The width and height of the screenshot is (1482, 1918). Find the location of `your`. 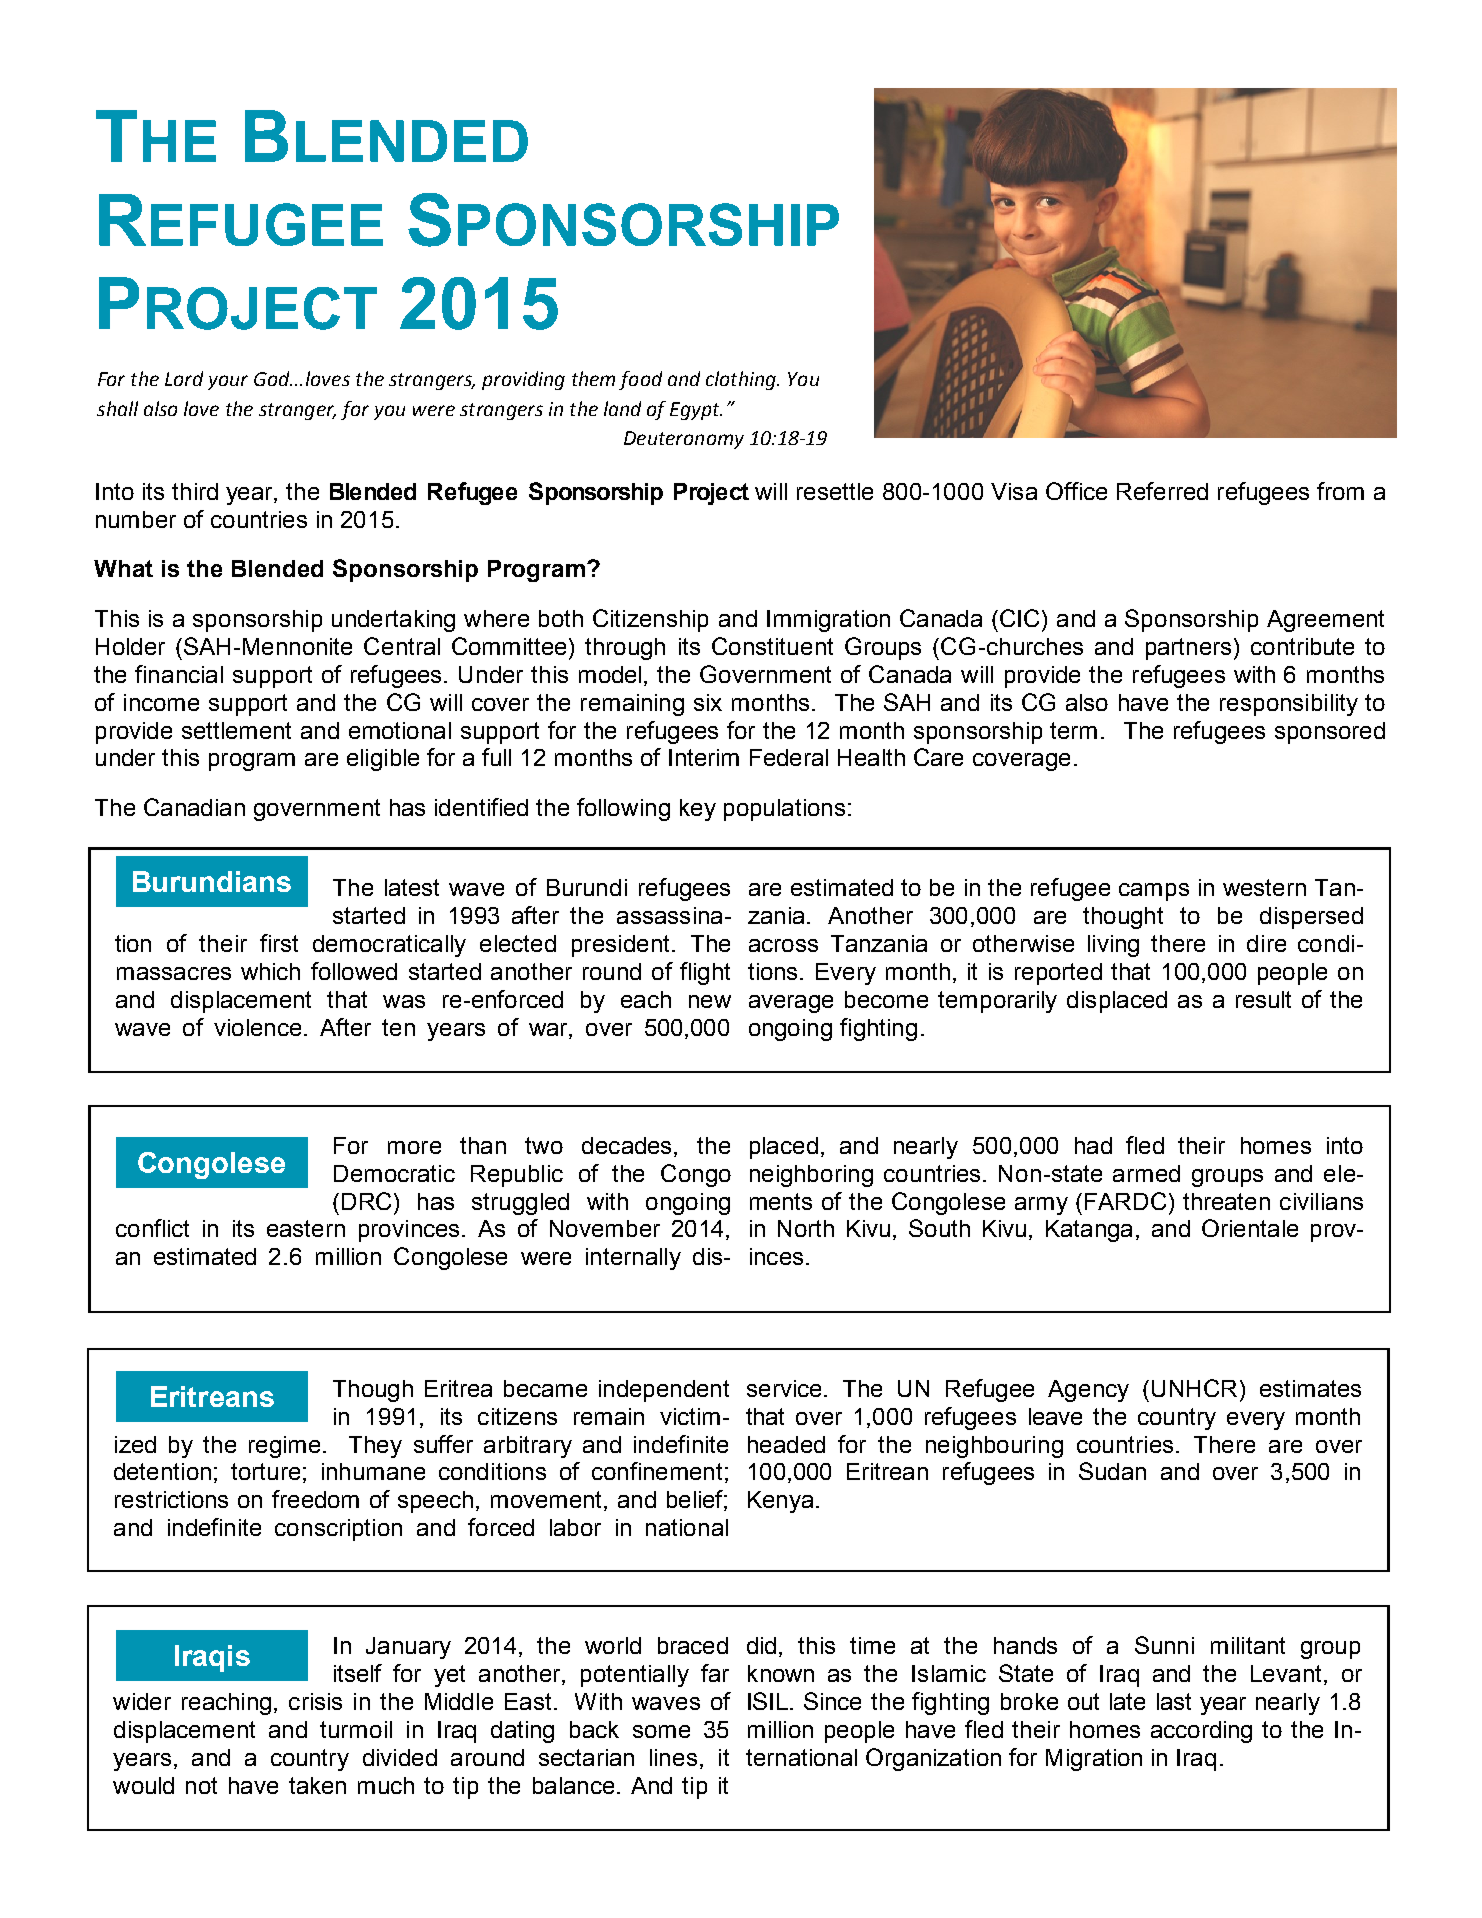

your is located at coordinates (228, 382).
